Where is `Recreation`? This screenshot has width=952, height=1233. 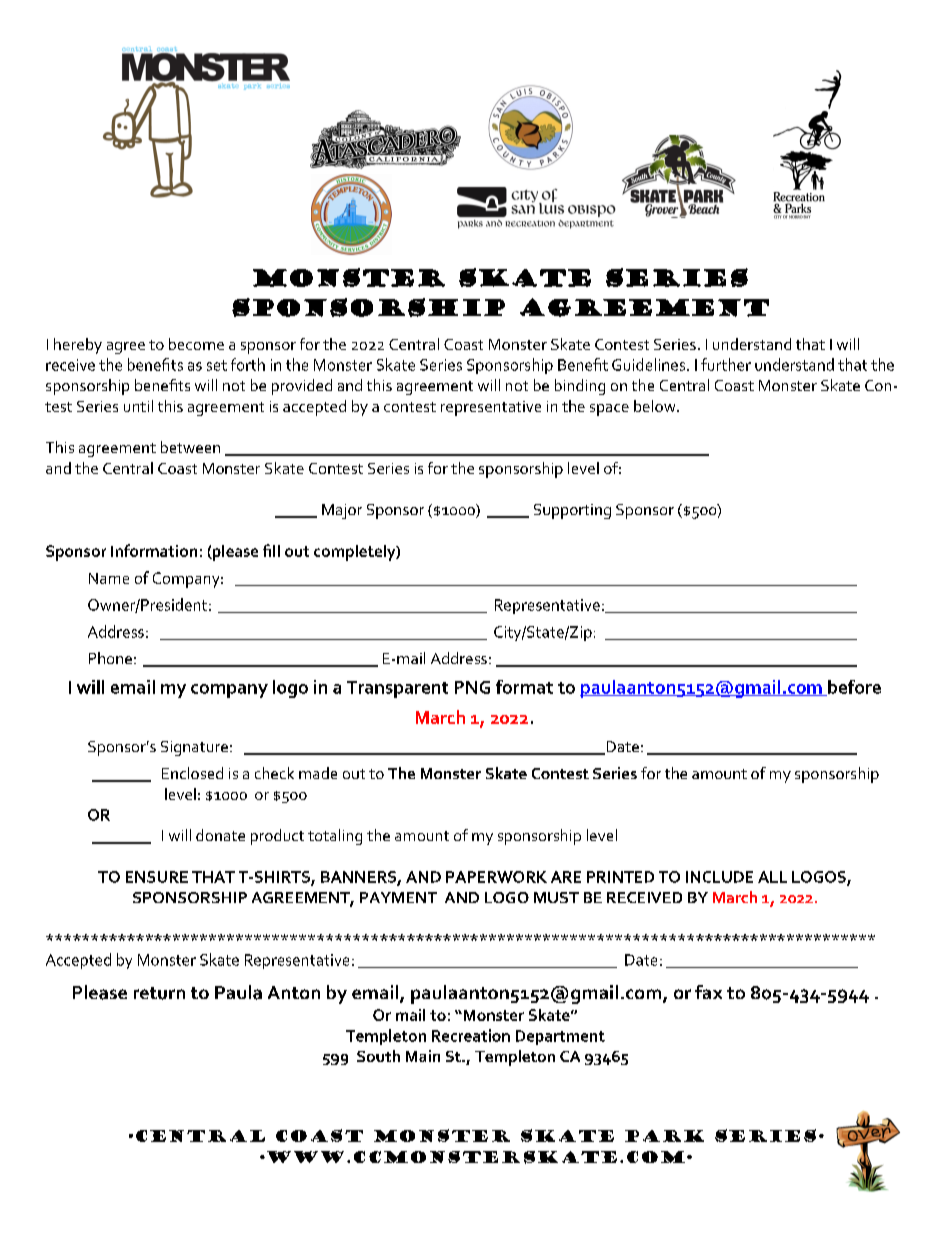 Recreation is located at coordinates (471, 1035).
